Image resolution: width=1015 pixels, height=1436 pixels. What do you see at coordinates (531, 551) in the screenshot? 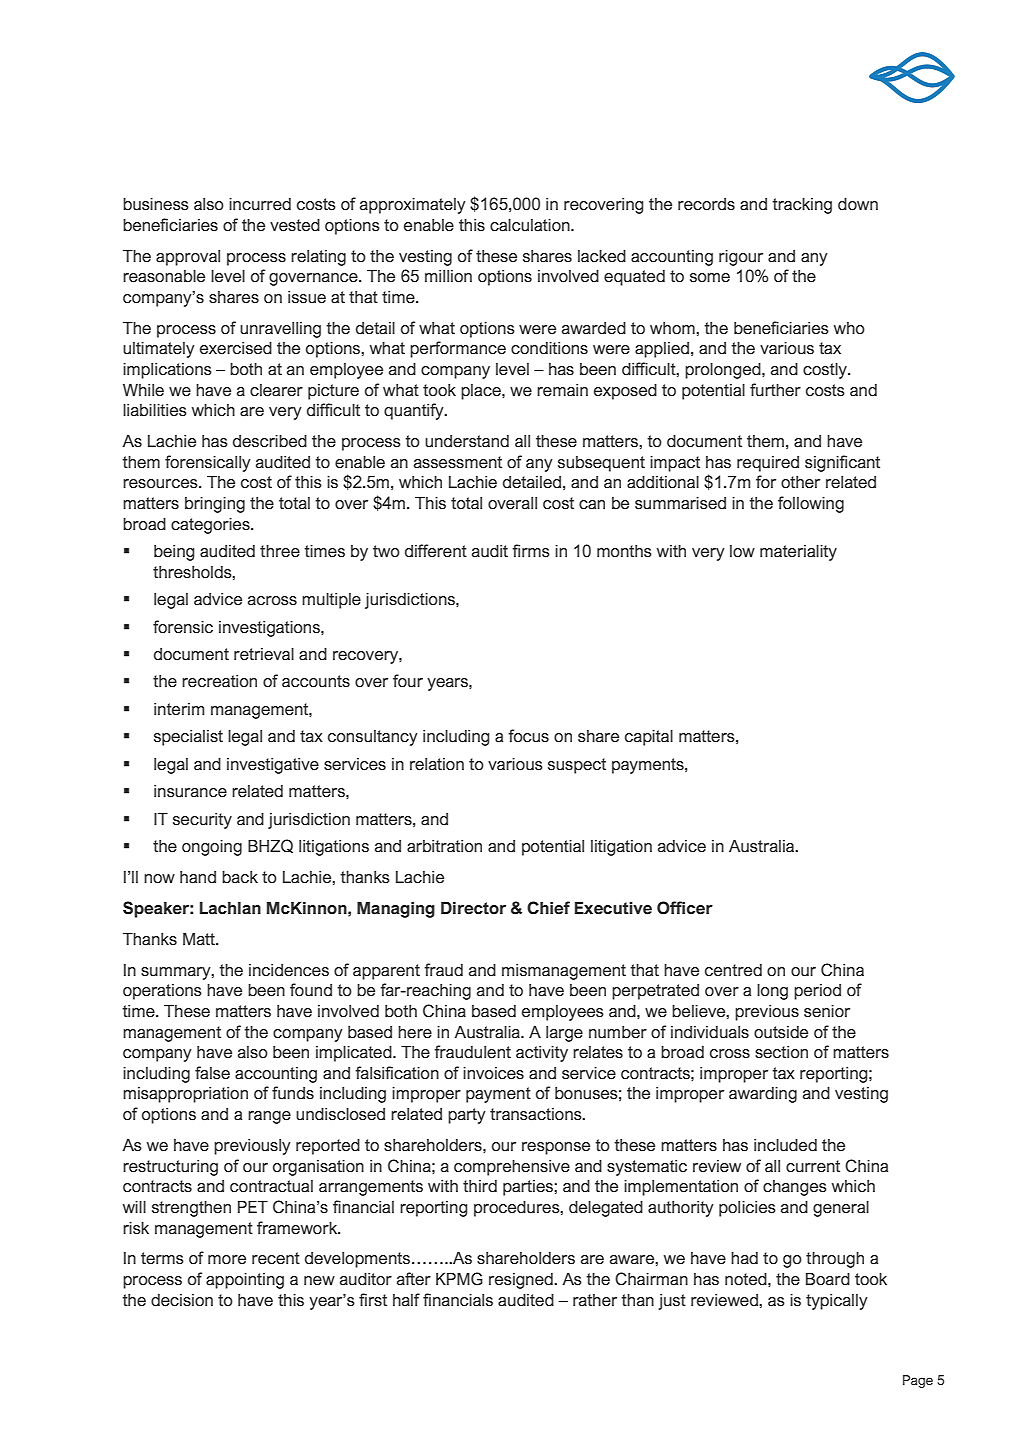
I see `firms` at bounding box center [531, 551].
